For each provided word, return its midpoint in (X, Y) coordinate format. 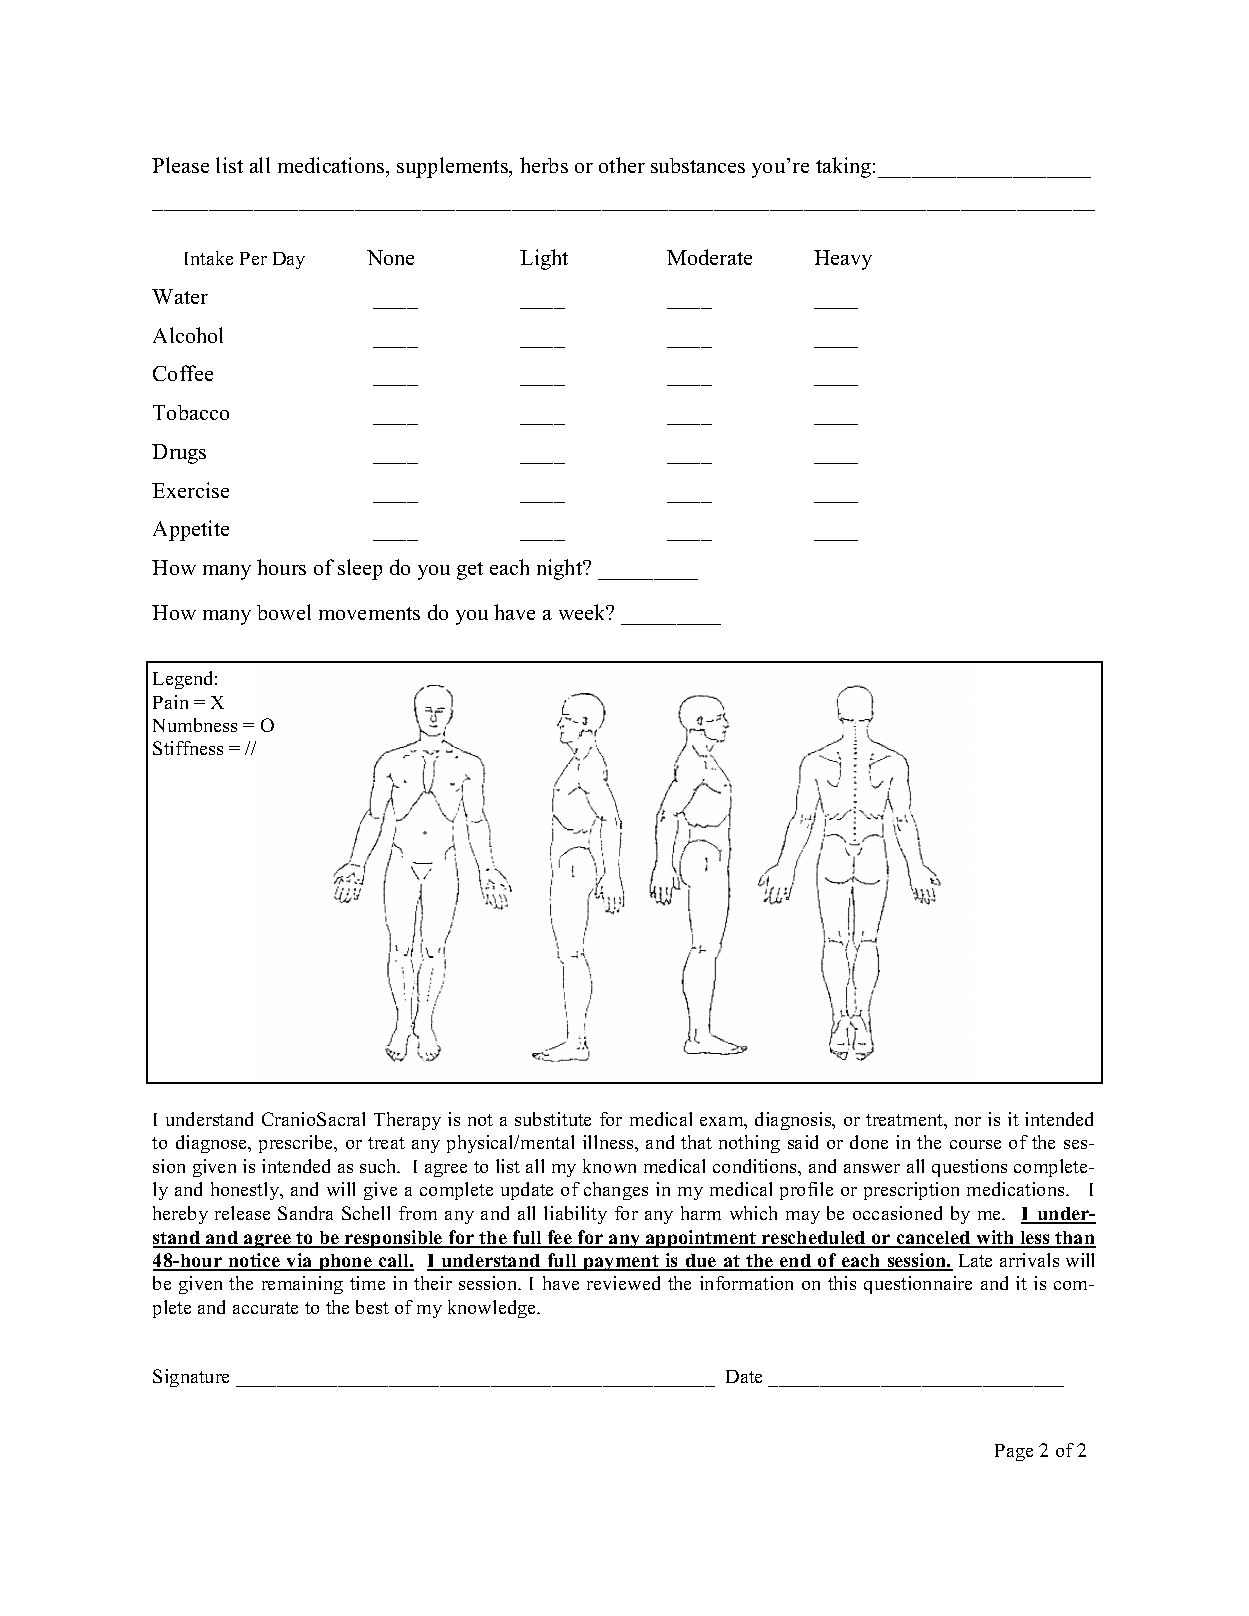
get (470, 571)
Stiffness (188, 748)
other (622, 165)
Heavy (843, 260)
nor (968, 1121)
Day (289, 260)
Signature (191, 1378)
